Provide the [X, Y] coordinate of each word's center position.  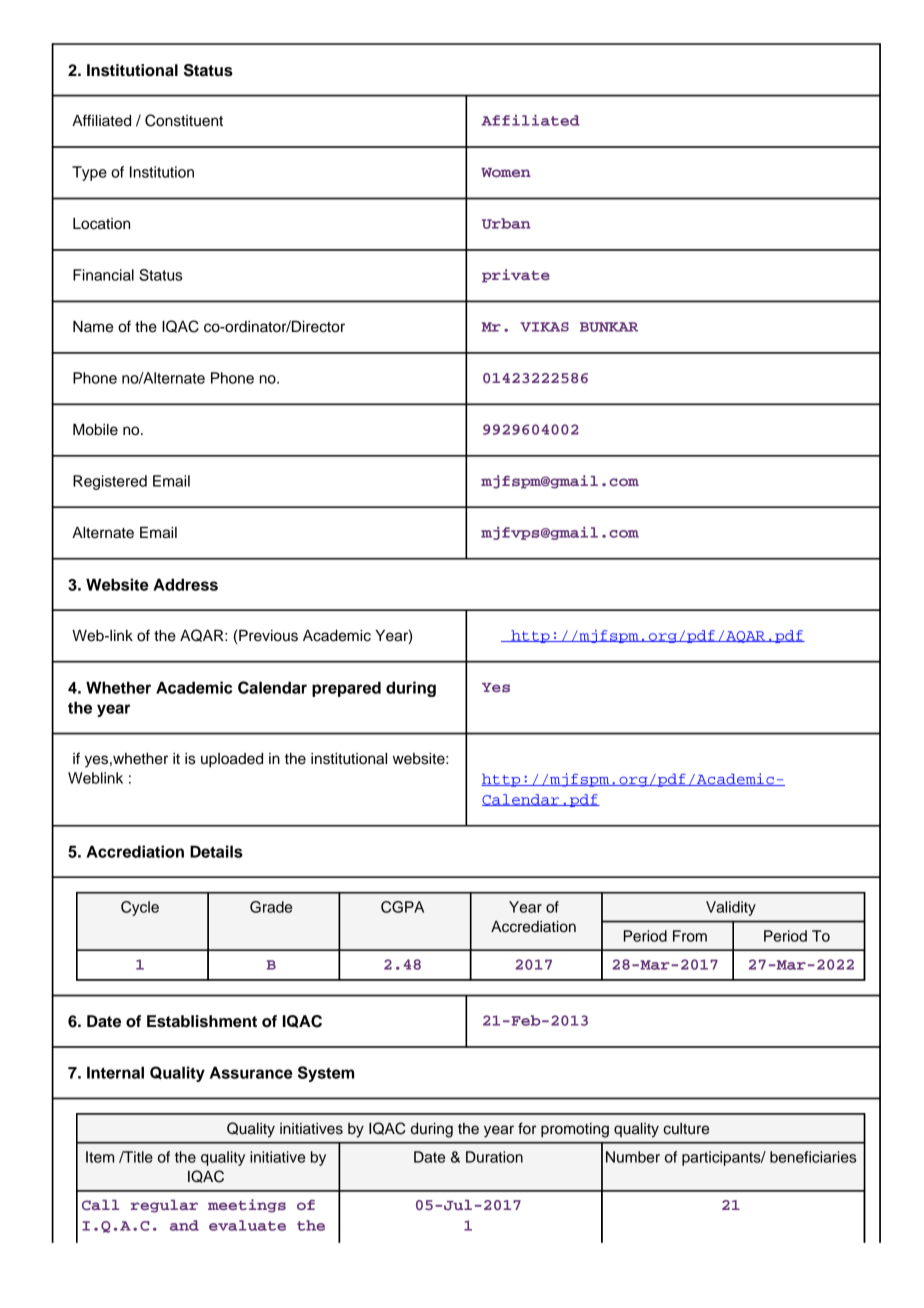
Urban [506, 223]
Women [506, 172]
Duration [494, 1157]
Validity [731, 908]
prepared [346, 689]
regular [164, 1206]
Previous [268, 636]
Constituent [184, 120]
